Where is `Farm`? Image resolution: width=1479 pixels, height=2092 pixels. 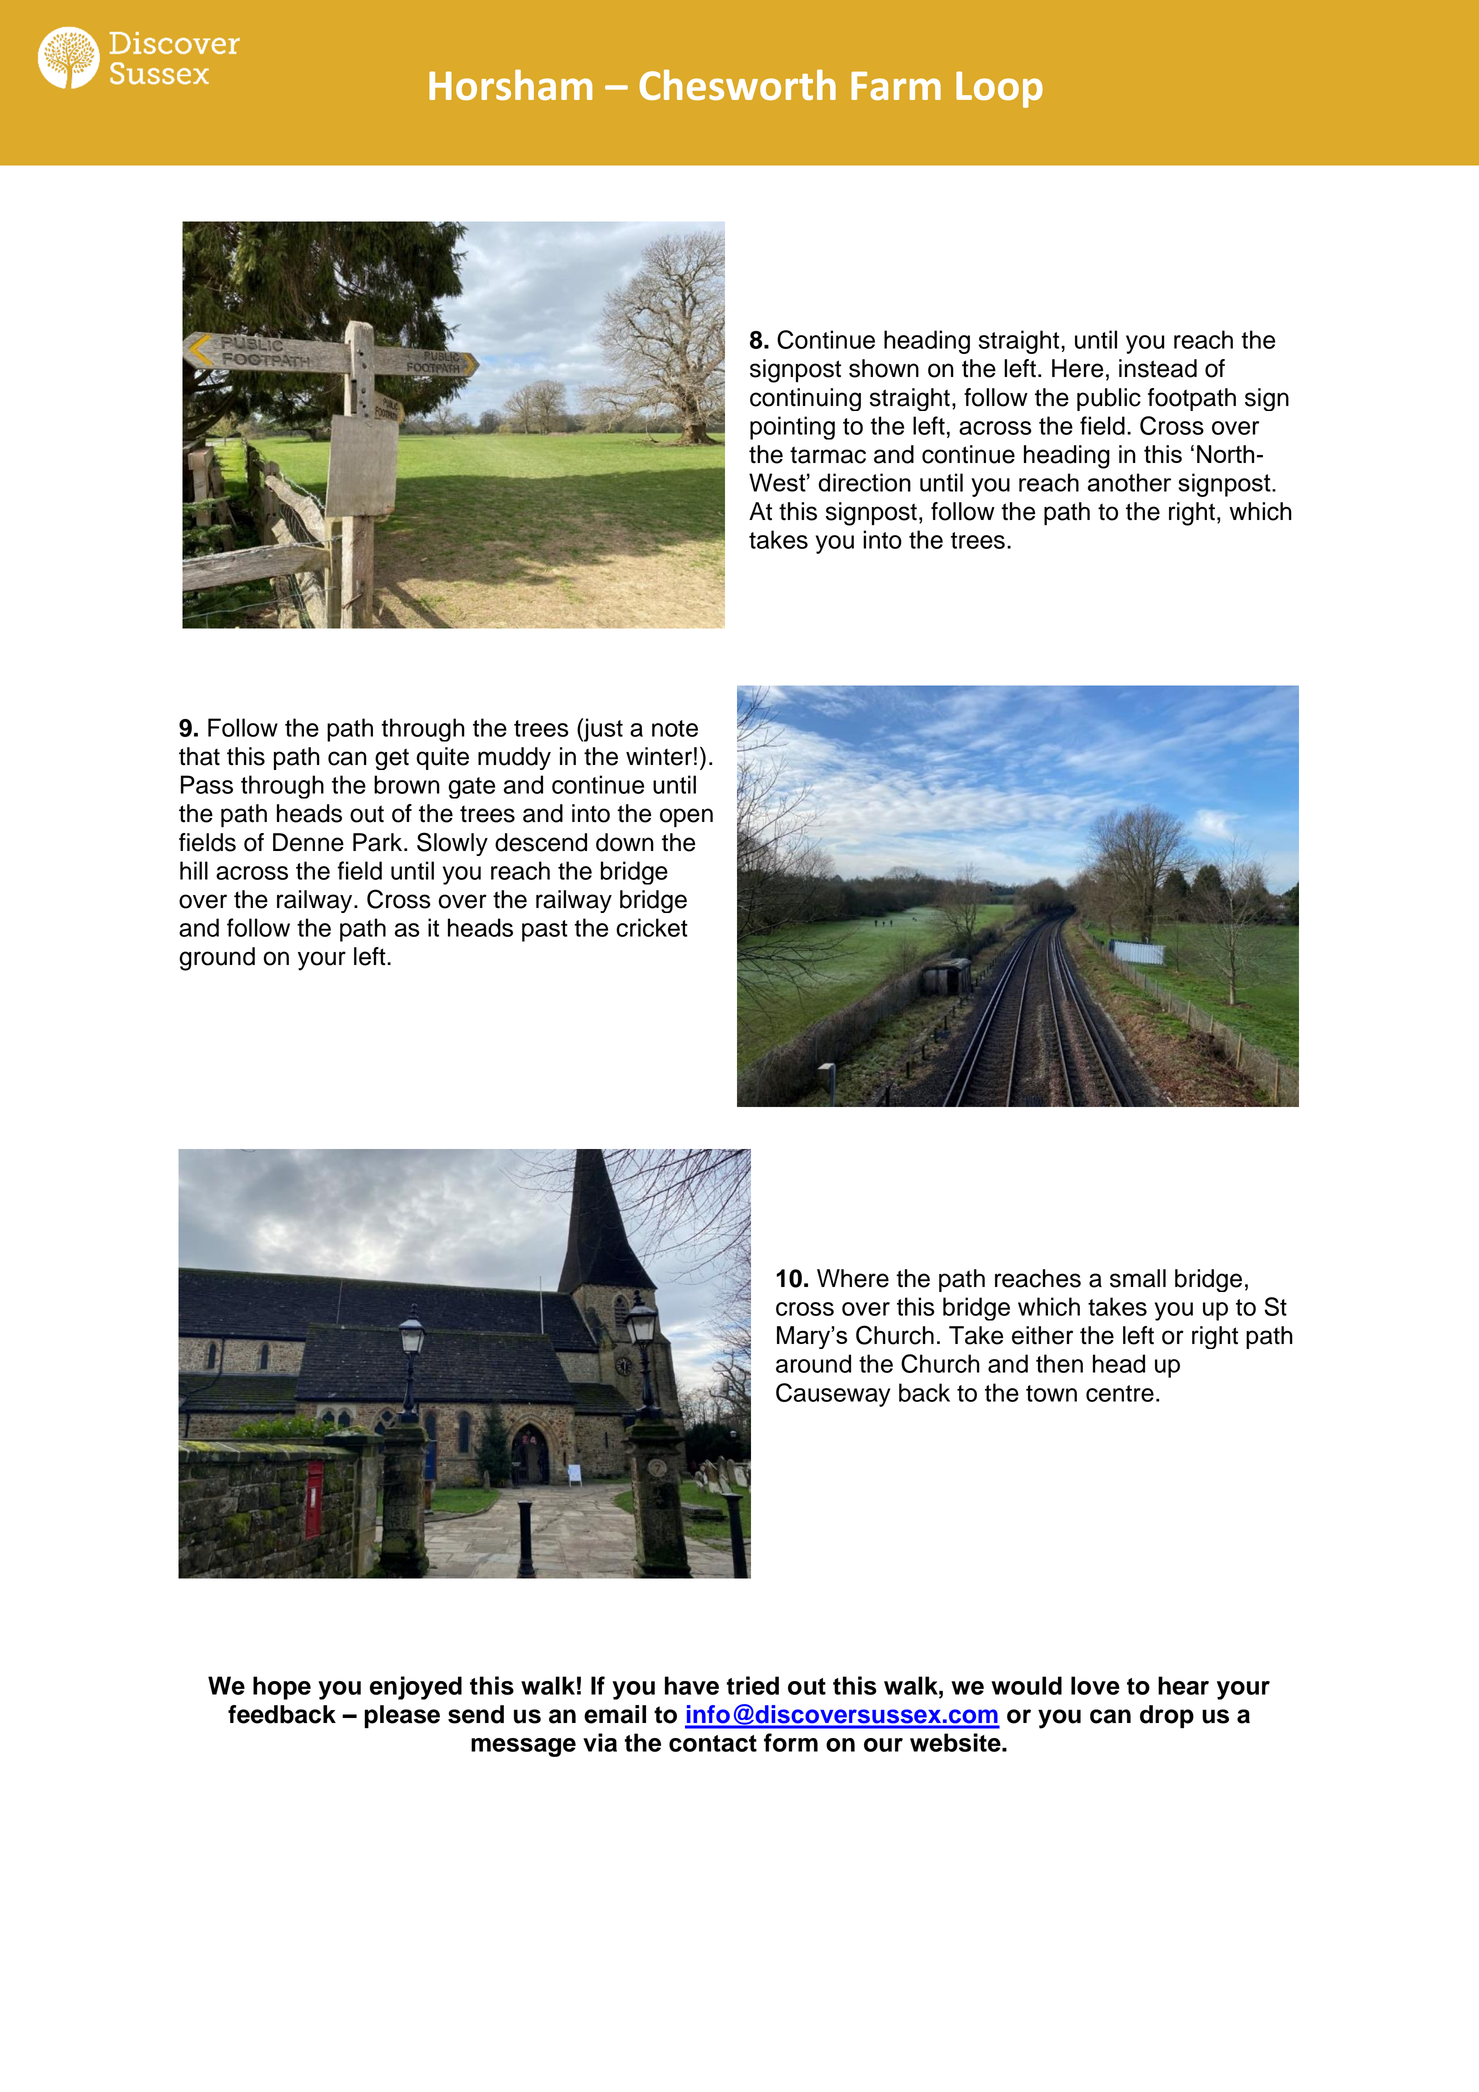
Farm is located at coordinates (896, 86).
